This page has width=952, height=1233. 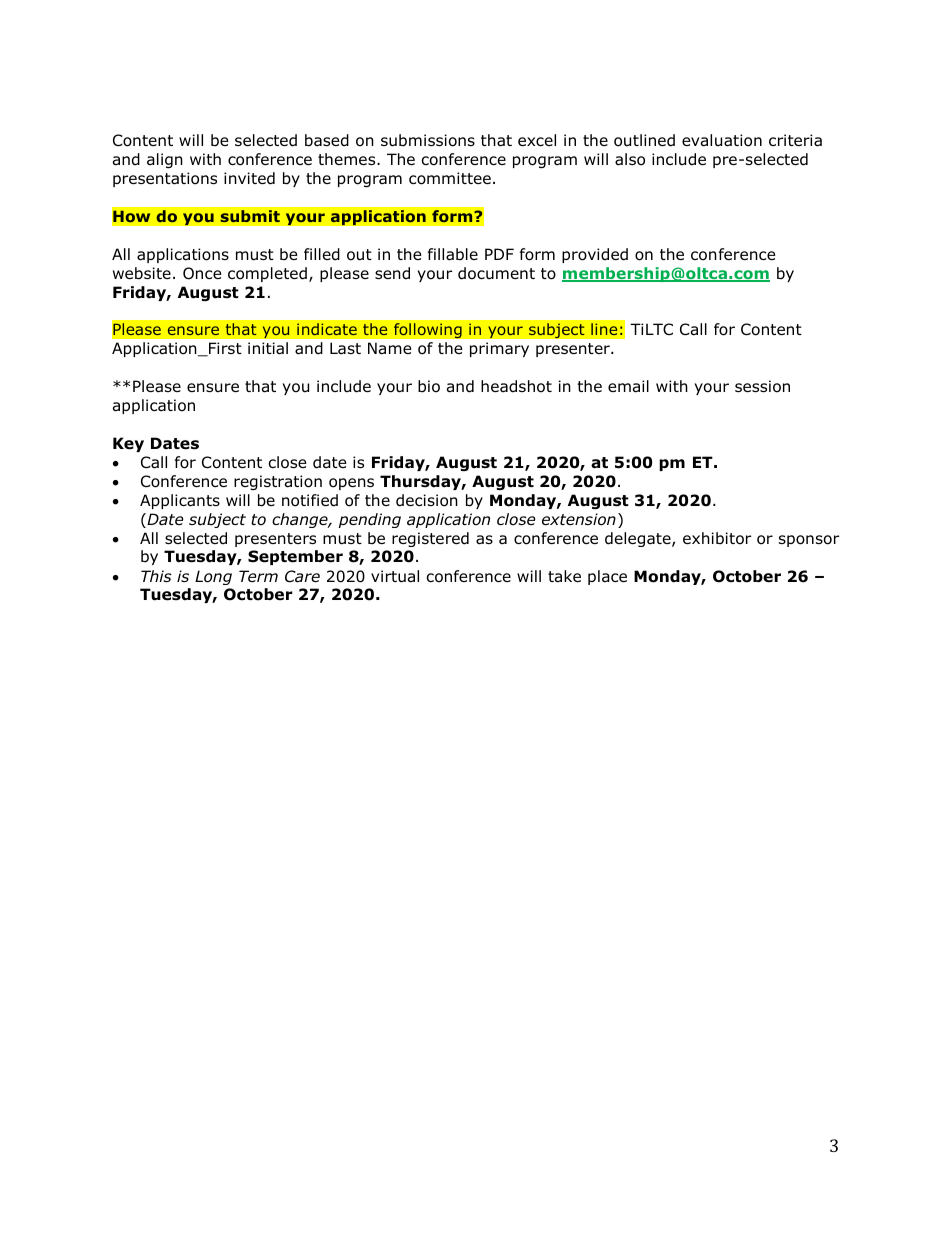 What do you see at coordinates (165, 160) in the page?
I see `align` at bounding box center [165, 160].
